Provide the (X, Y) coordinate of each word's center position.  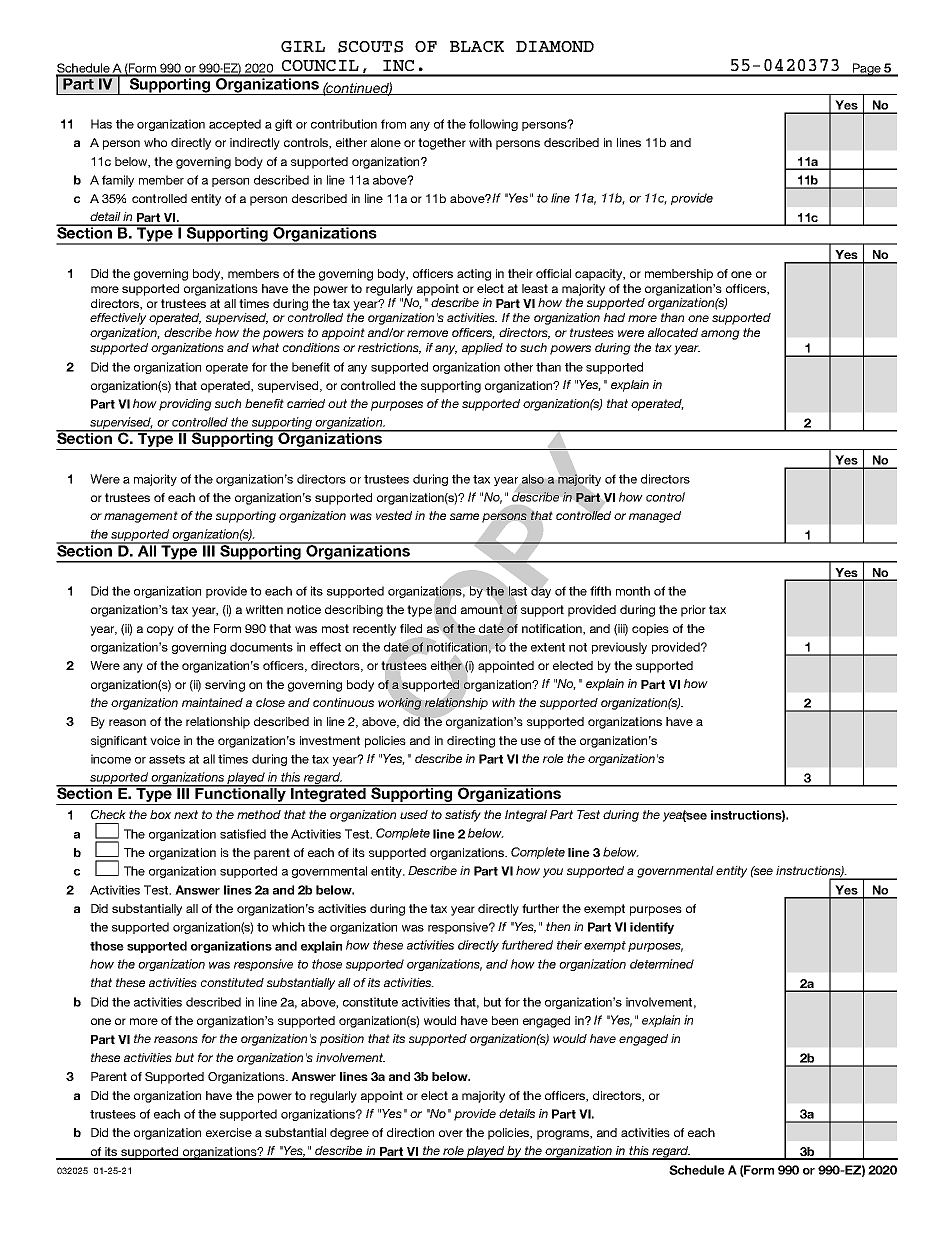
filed (411, 628)
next (186, 814)
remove (427, 333)
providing (185, 405)
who (155, 142)
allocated (673, 332)
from (393, 124)
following (493, 125)
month (633, 591)
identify (652, 928)
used (414, 814)
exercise (229, 1132)
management (141, 517)
